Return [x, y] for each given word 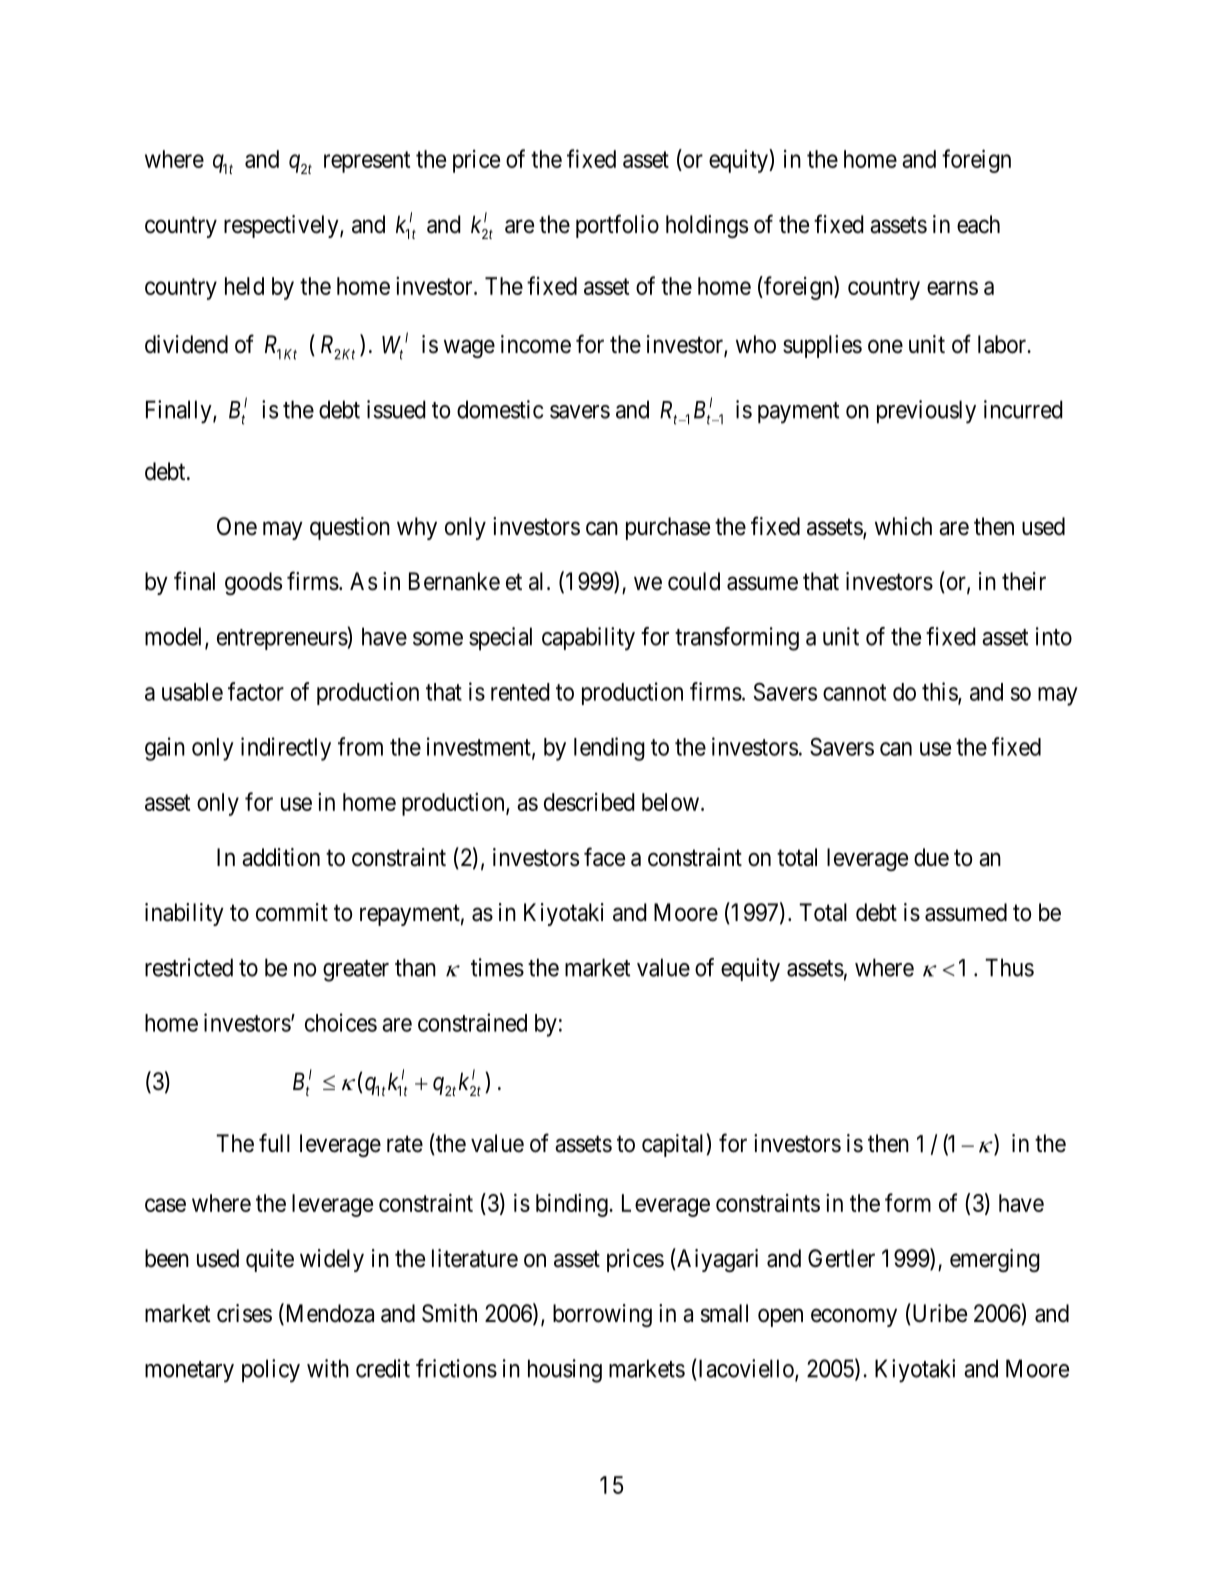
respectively [282, 226]
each [978, 224]
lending [609, 749]
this [940, 692]
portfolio [617, 226]
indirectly [286, 749]
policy [271, 1371]
